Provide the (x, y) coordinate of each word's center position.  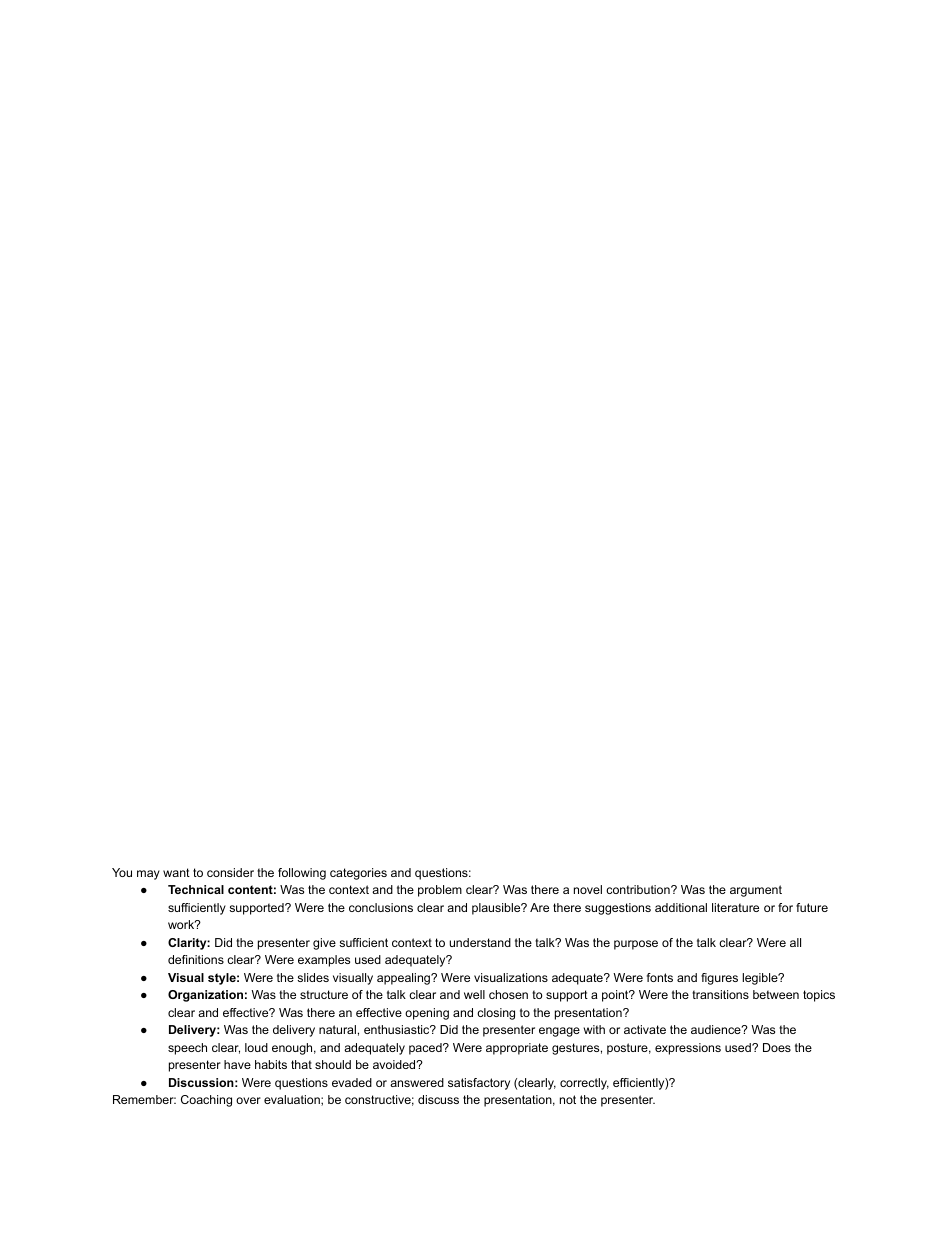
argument (756, 891)
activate (645, 1029)
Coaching (206, 1101)
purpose (636, 945)
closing (496, 1014)
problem (440, 891)
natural (337, 1029)
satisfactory (479, 1084)
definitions (196, 959)
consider (230, 872)
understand (480, 942)
